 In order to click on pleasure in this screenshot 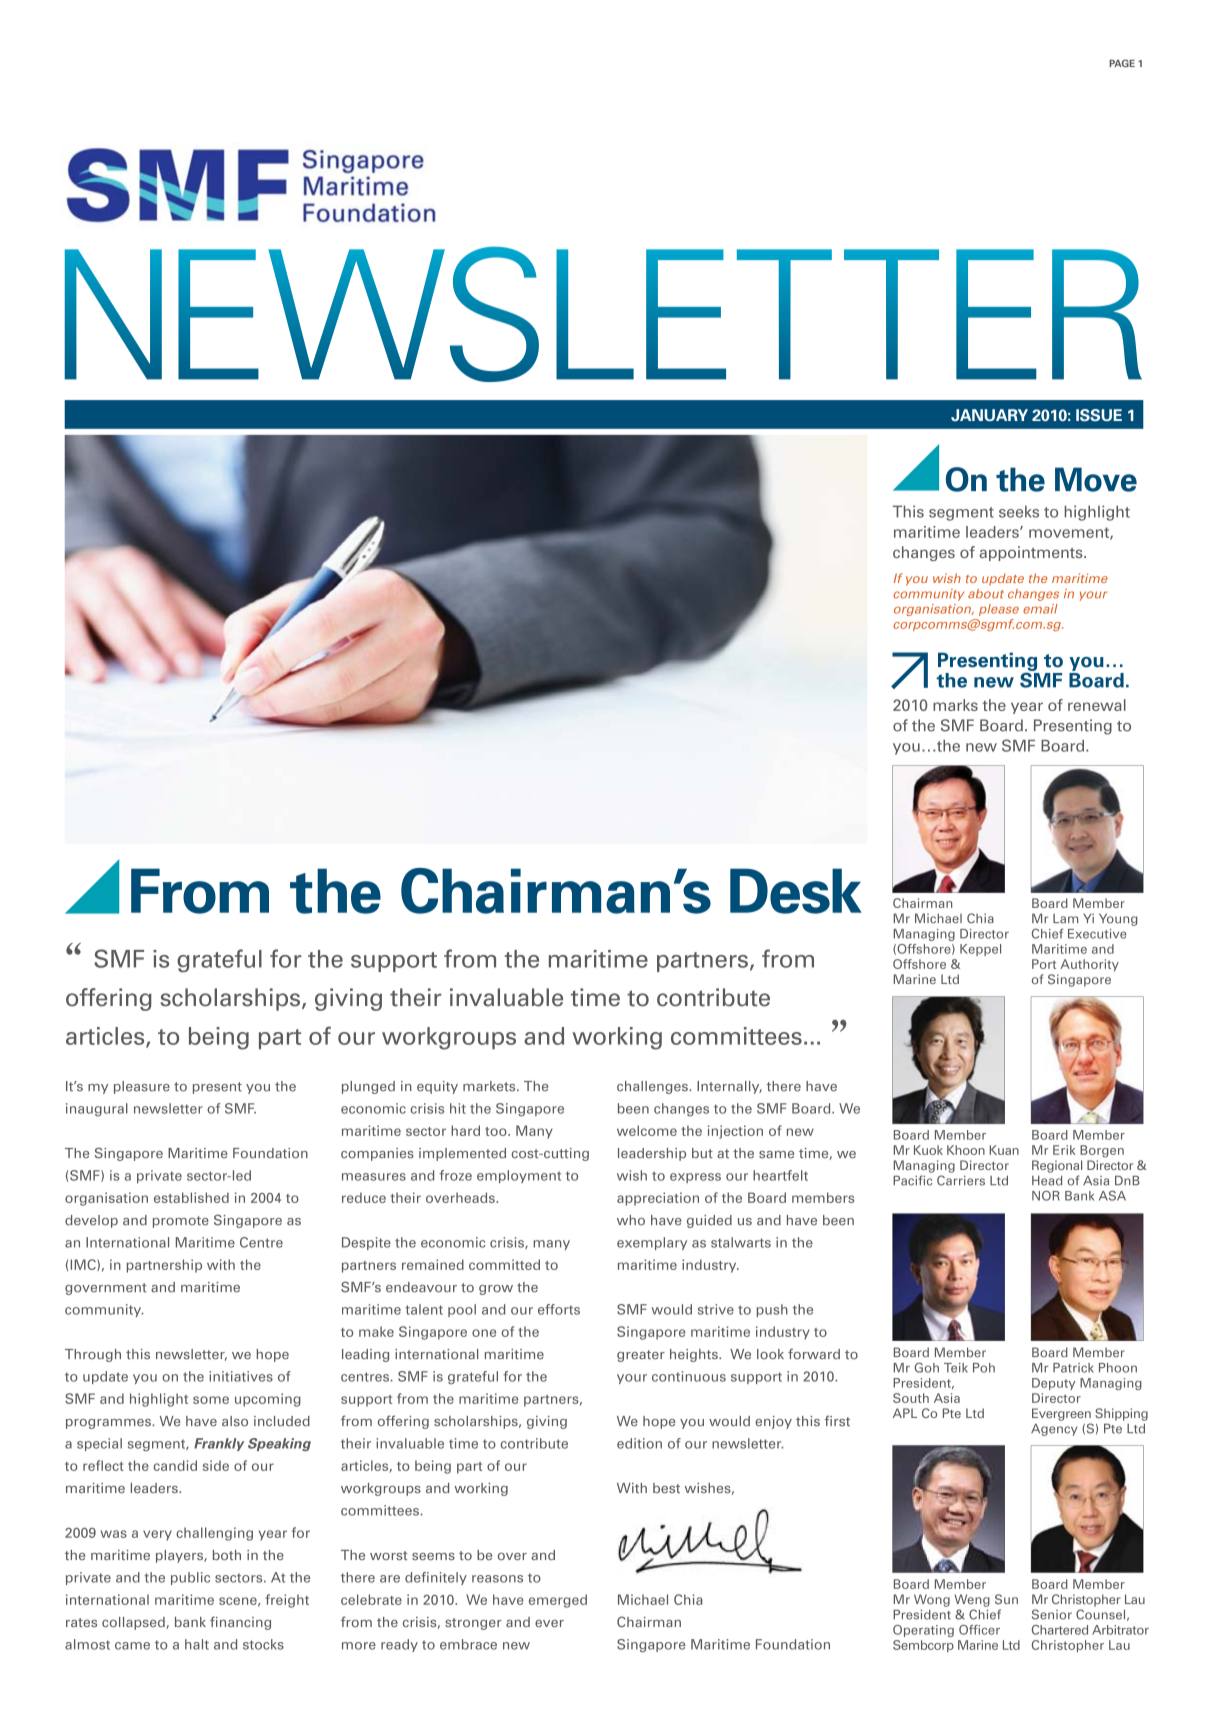, I will do `click(142, 1087)`.
